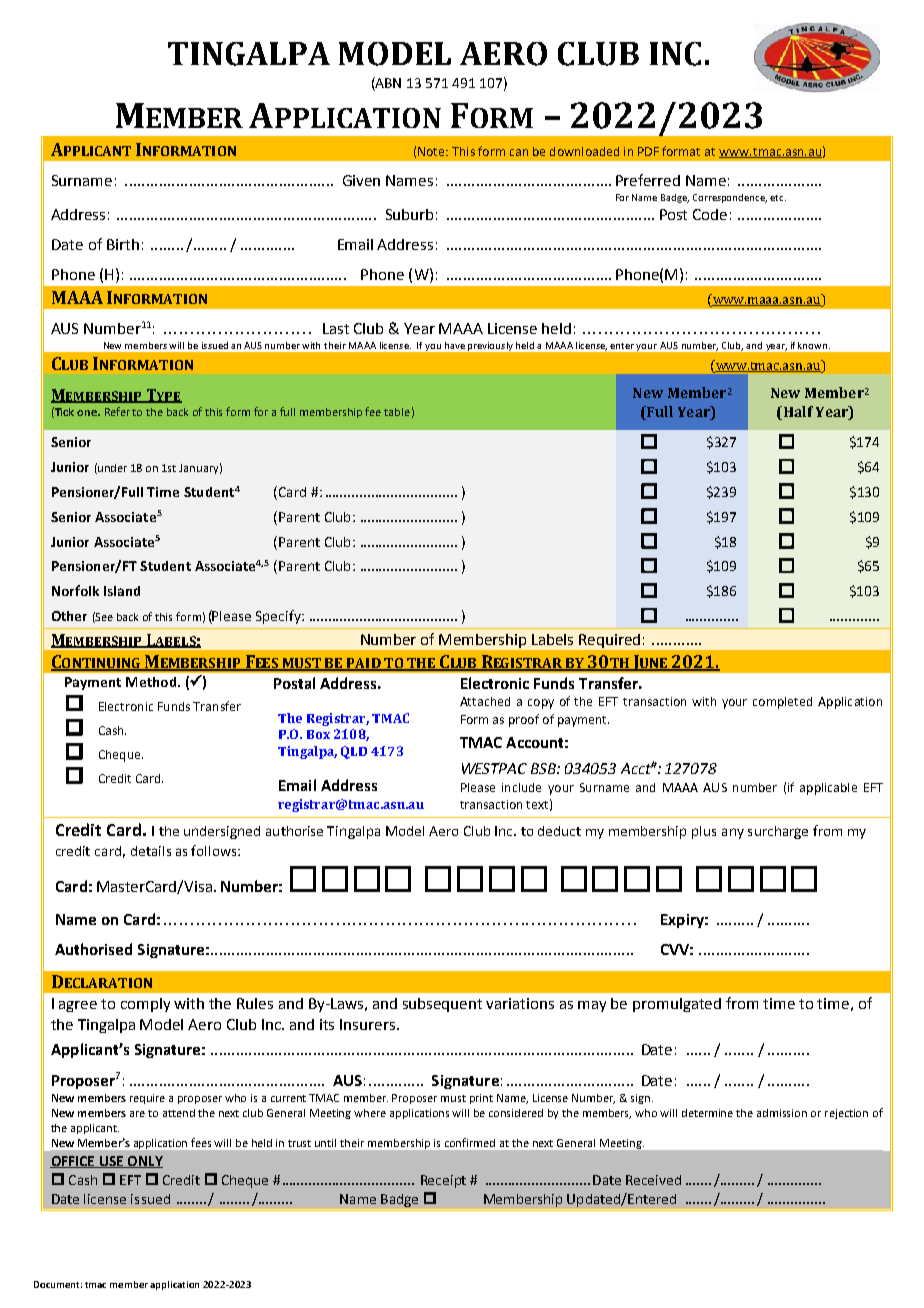 This page has height=1308, width=924. I want to click on Suburb, so click(409, 214).
